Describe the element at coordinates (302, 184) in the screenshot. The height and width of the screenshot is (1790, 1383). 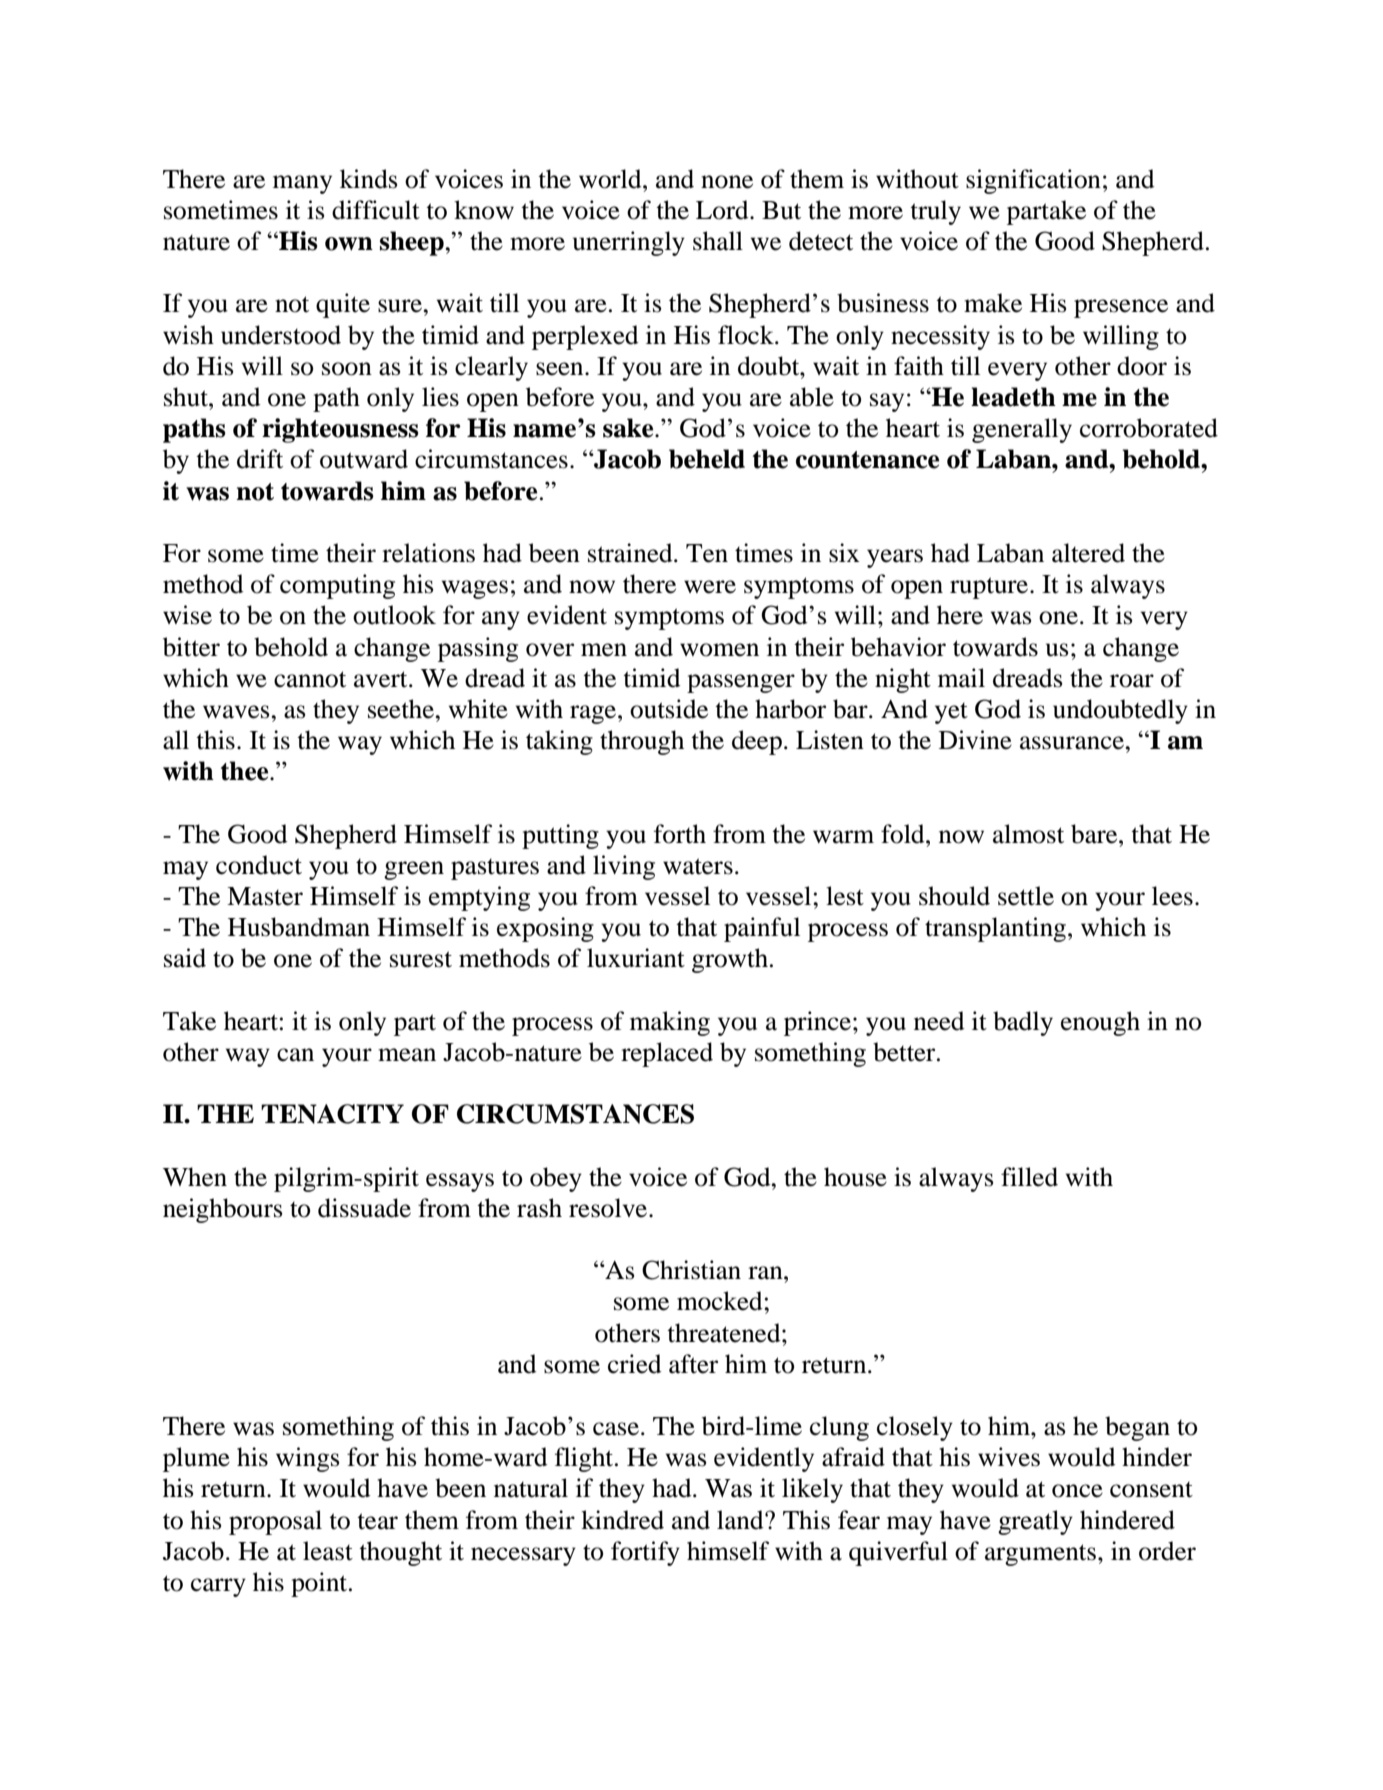
I see `many` at that location.
